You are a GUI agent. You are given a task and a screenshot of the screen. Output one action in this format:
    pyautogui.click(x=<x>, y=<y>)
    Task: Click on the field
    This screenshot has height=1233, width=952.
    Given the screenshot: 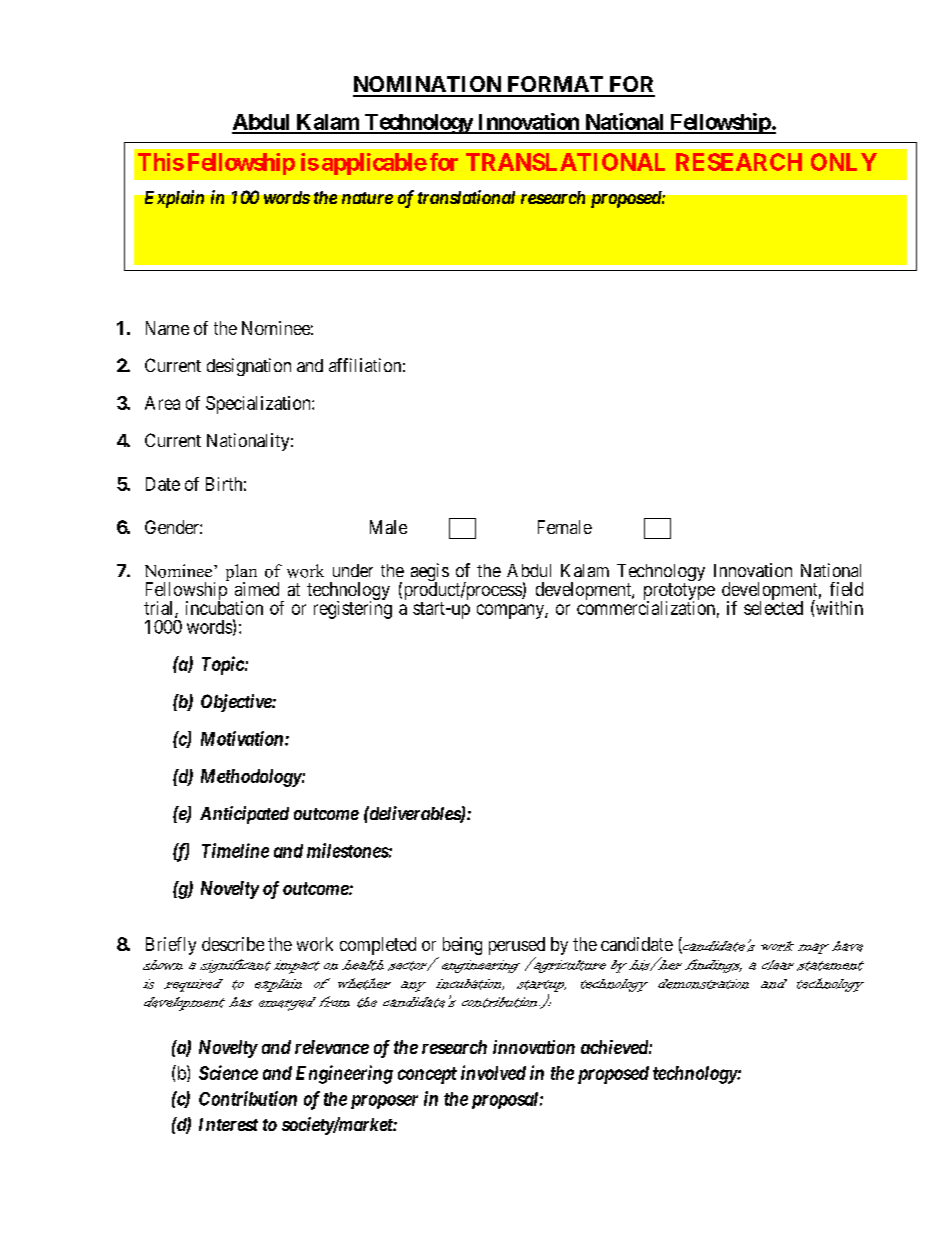 What is the action you would take?
    pyautogui.click(x=846, y=589)
